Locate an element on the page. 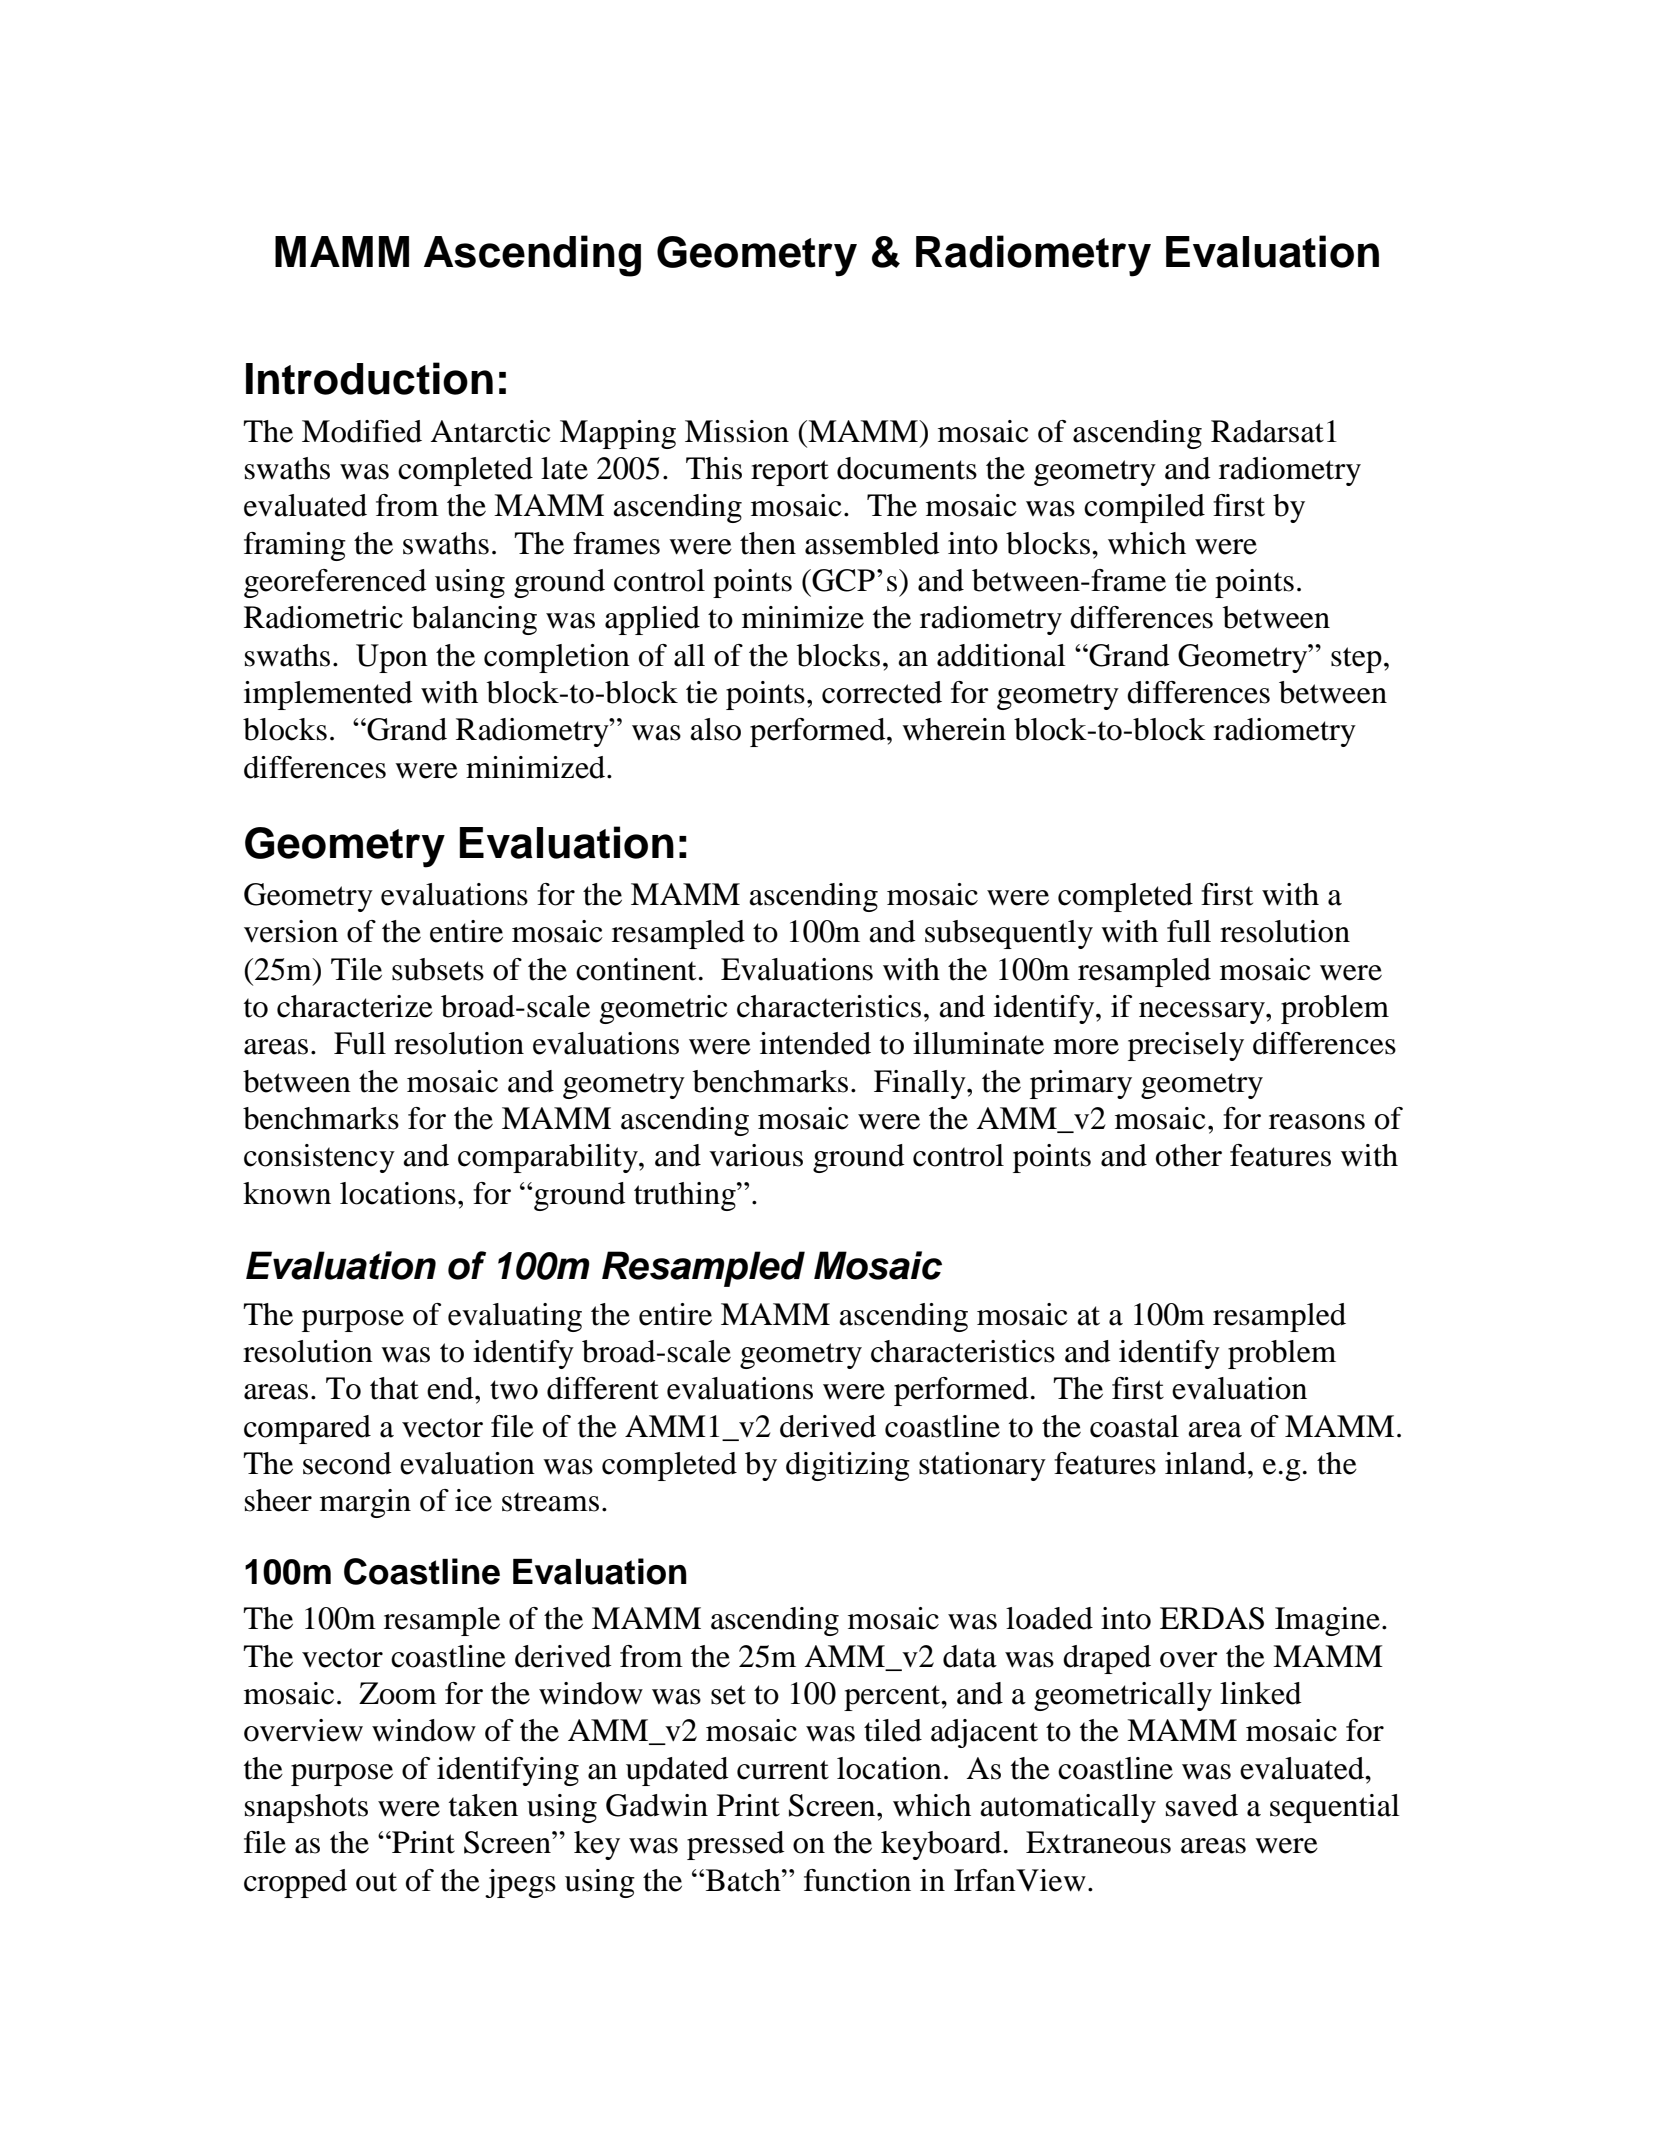  out is located at coordinates (376, 1882).
